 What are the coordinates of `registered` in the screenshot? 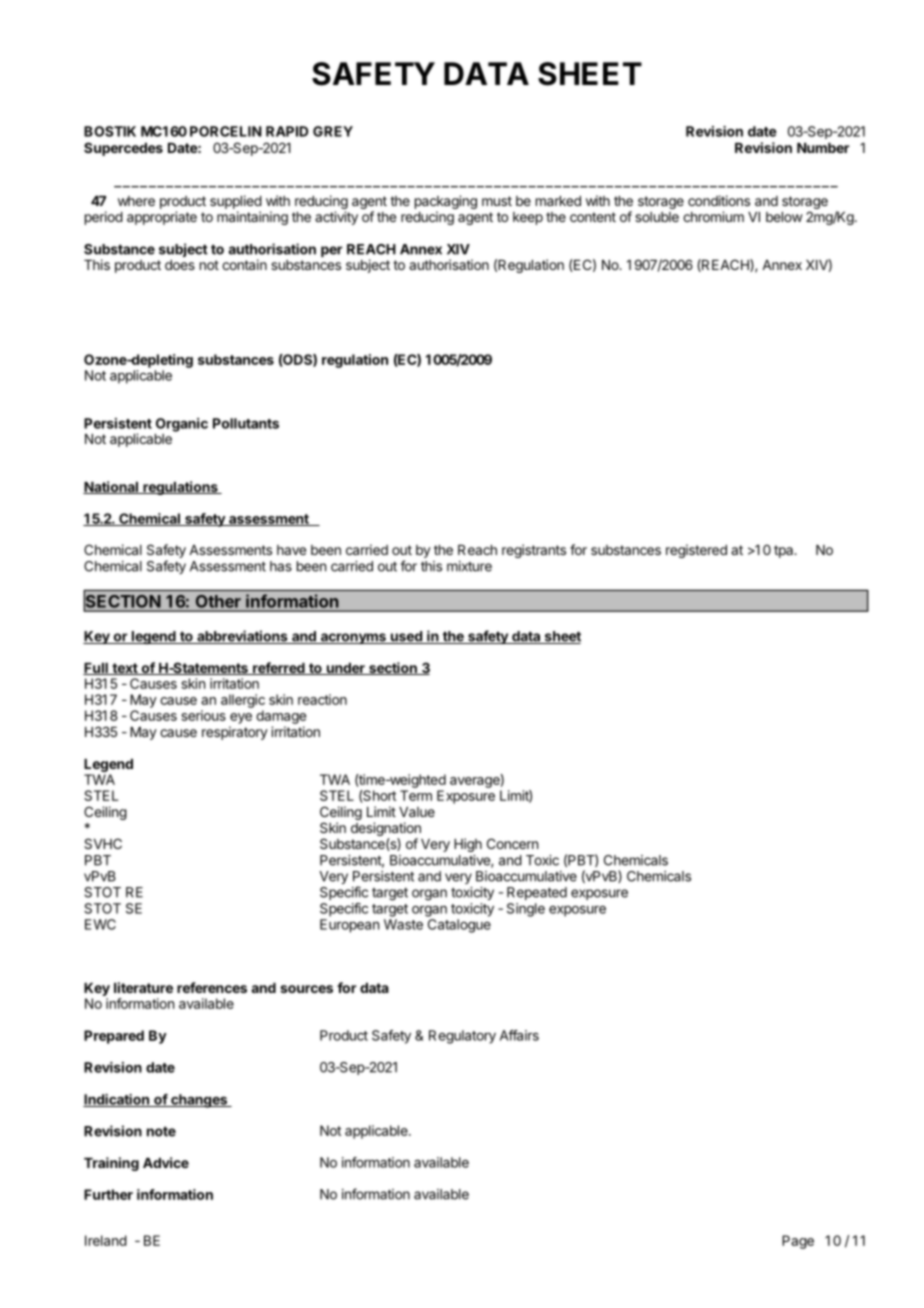 It's located at (696, 551).
